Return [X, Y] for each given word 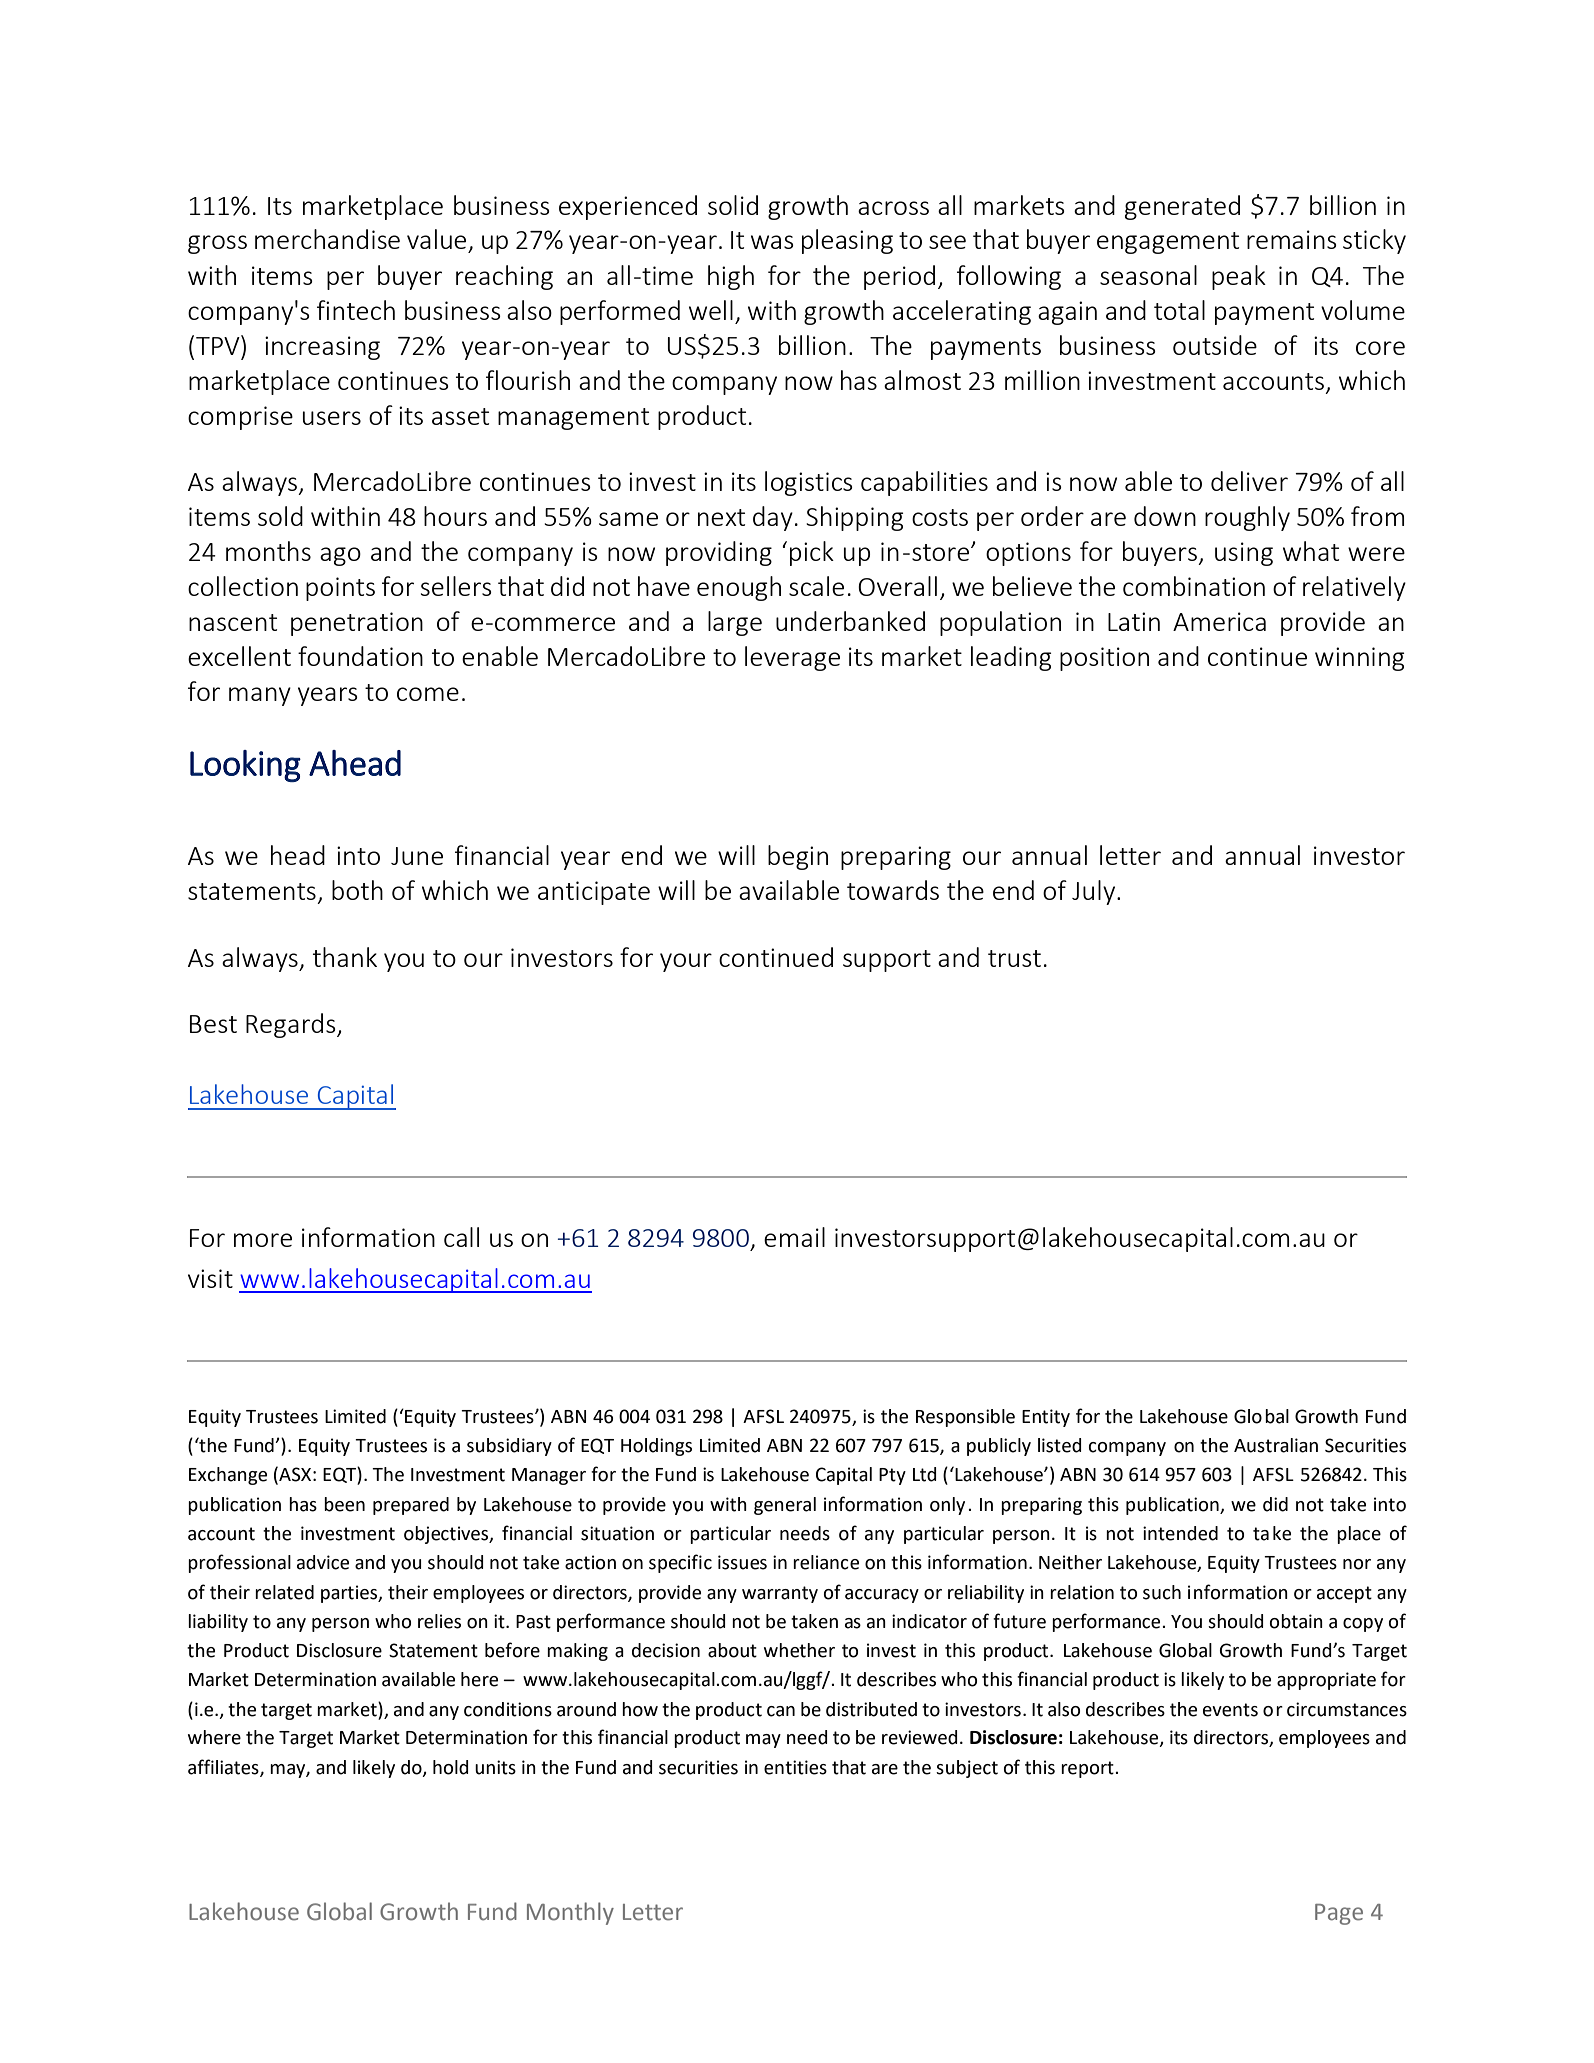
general [785, 1506]
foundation [360, 656]
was [772, 242]
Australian [1276, 1445]
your [686, 962]
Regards [292, 1025]
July [1095, 892]
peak [1239, 277]
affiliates [224, 1767]
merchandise [327, 239]
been [344, 1504]
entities [795, 1767]
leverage [792, 658]
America [1219, 621]
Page [1339, 1914]
